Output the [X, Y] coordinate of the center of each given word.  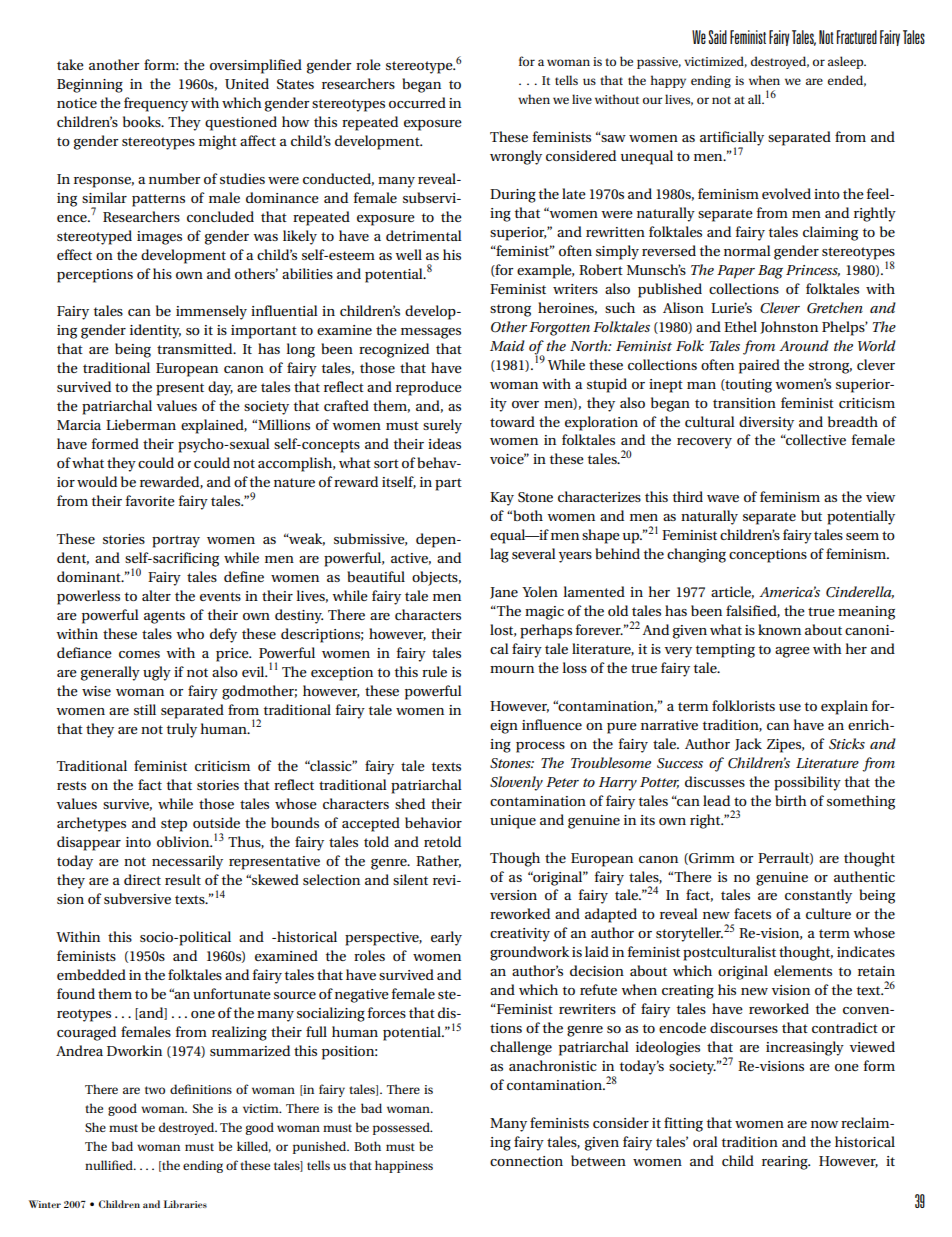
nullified [110, 1165]
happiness [404, 1166]
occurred [417, 102]
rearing [786, 1163]
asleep [847, 62]
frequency [156, 104]
